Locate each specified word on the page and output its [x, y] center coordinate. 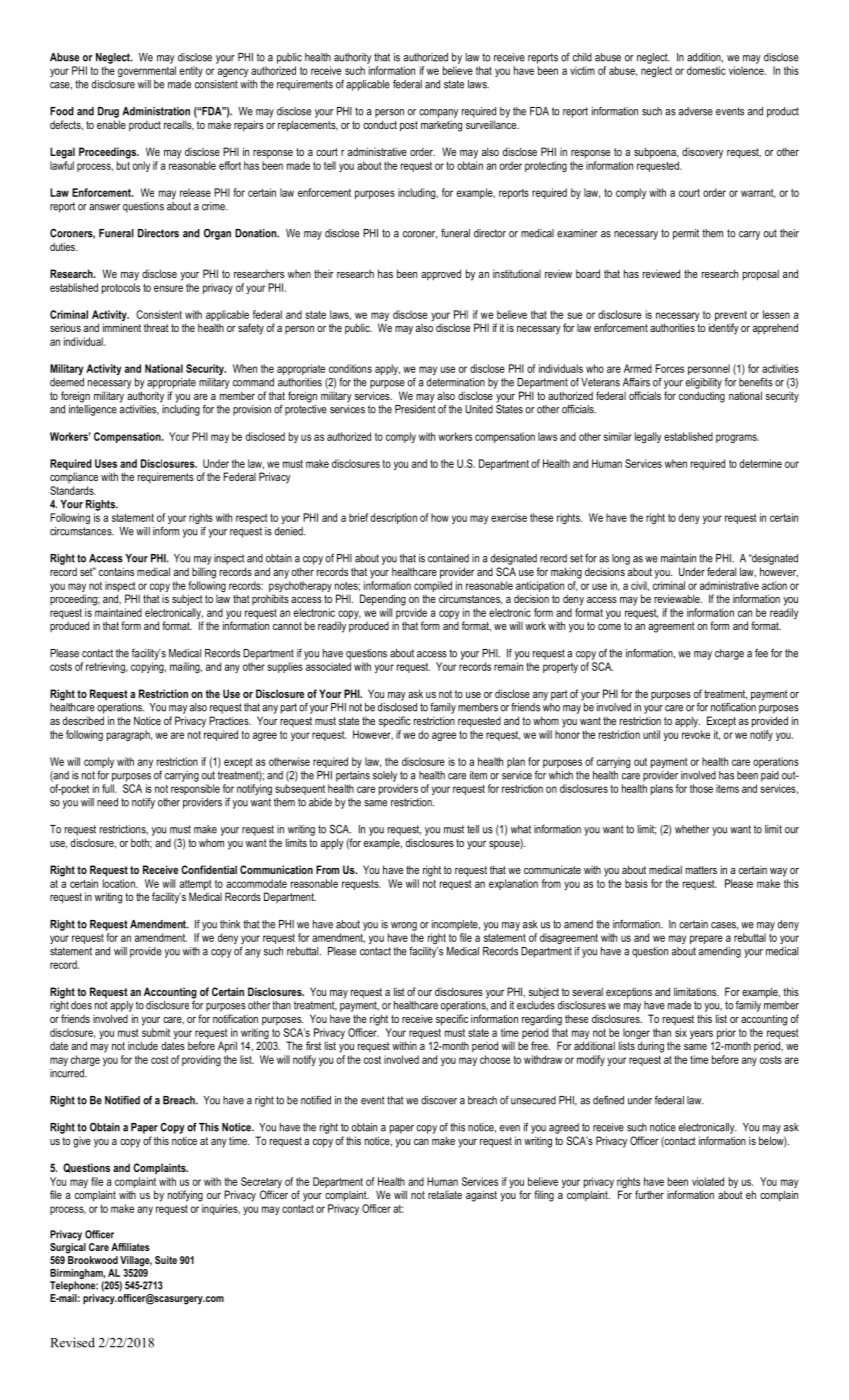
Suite [166, 1260]
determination [456, 382]
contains [116, 571]
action [774, 585]
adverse [696, 111]
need [107, 802]
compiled [433, 586]
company [438, 113]
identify [724, 329]
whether [692, 829]
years [702, 1036]
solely [385, 776]
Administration [156, 111]
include [143, 1045]
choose [495, 1059]
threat [156, 327]
